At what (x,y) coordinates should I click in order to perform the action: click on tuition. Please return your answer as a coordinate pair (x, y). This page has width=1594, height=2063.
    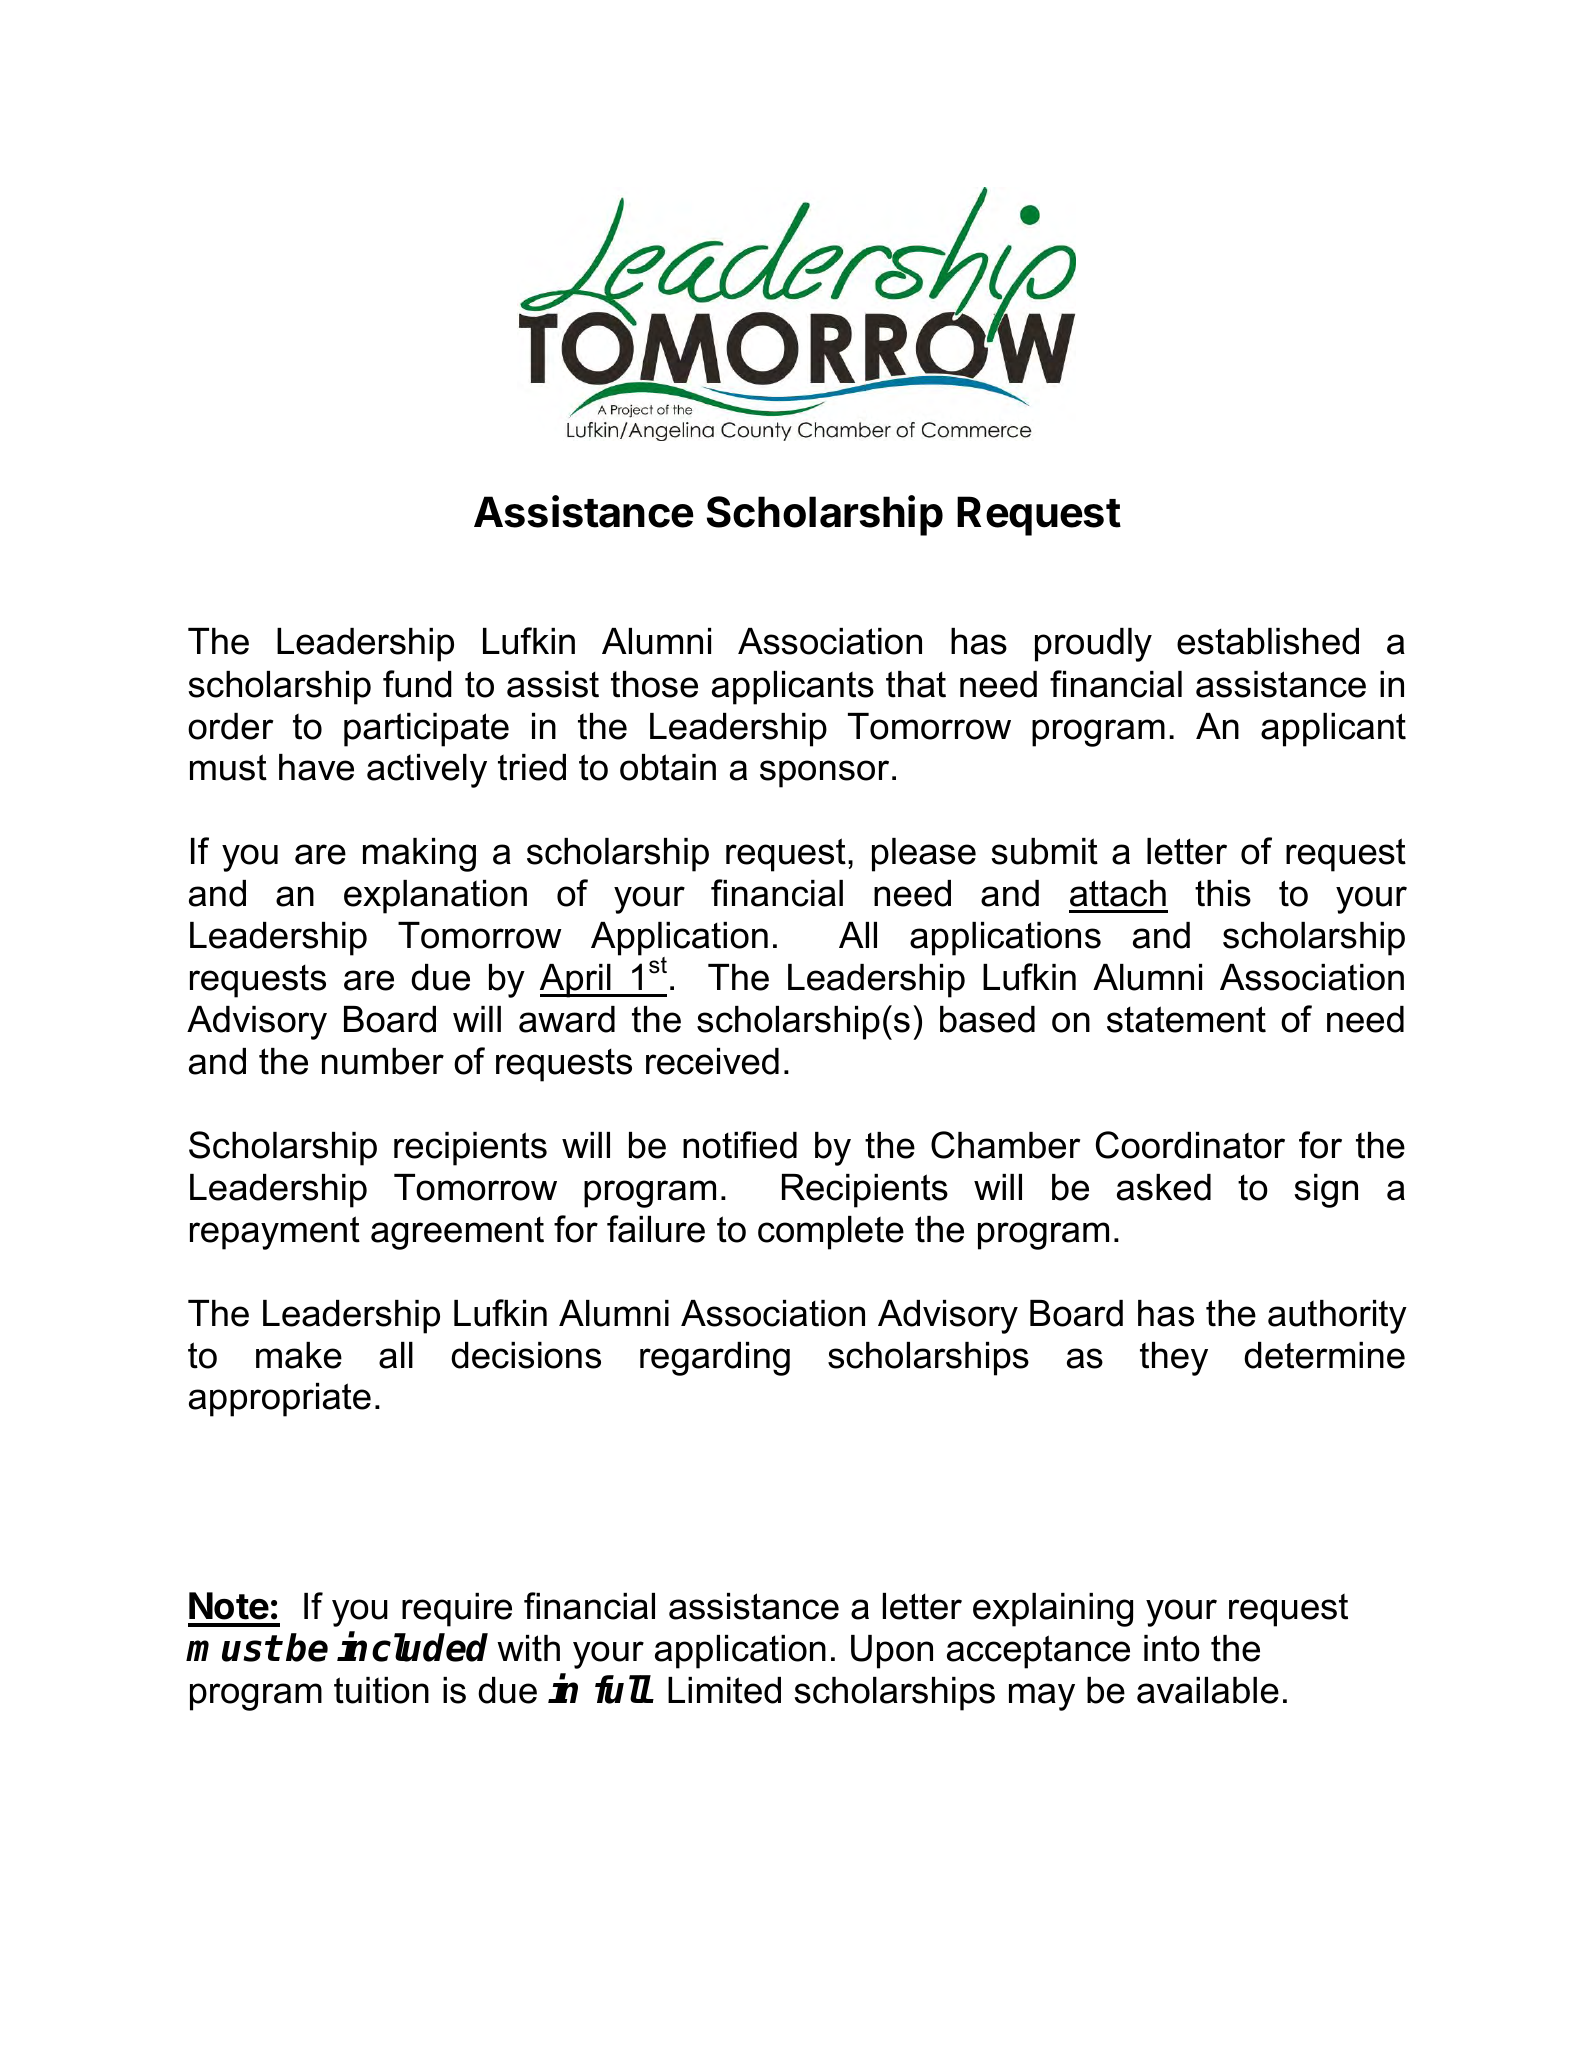
    Looking at the image, I should click on (381, 1690).
